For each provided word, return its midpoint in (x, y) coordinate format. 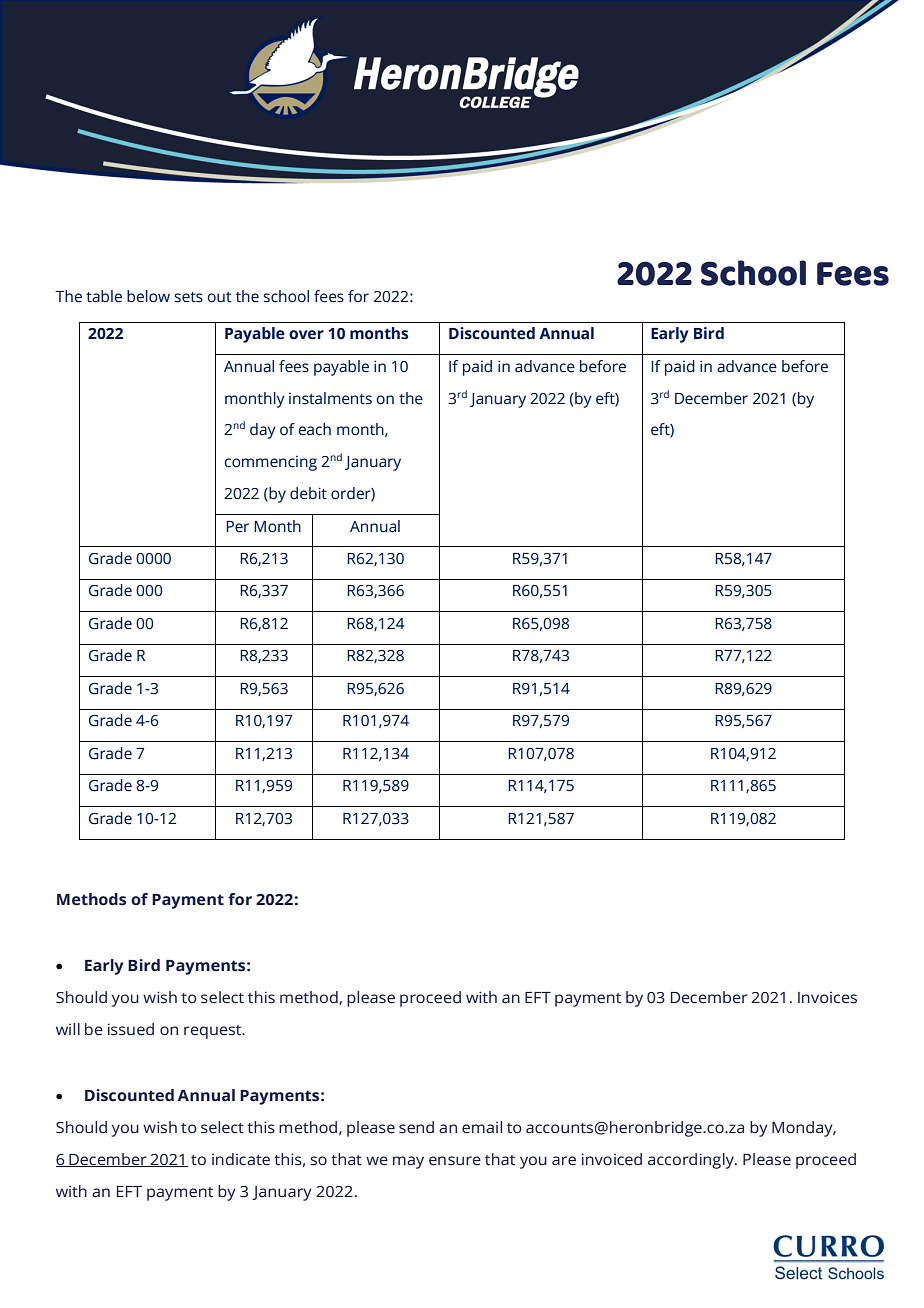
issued (131, 1029)
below (148, 296)
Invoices (827, 998)
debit (308, 493)
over (306, 335)
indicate (241, 1159)
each (315, 429)
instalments (330, 398)
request (214, 1032)
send (416, 1127)
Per (237, 527)
